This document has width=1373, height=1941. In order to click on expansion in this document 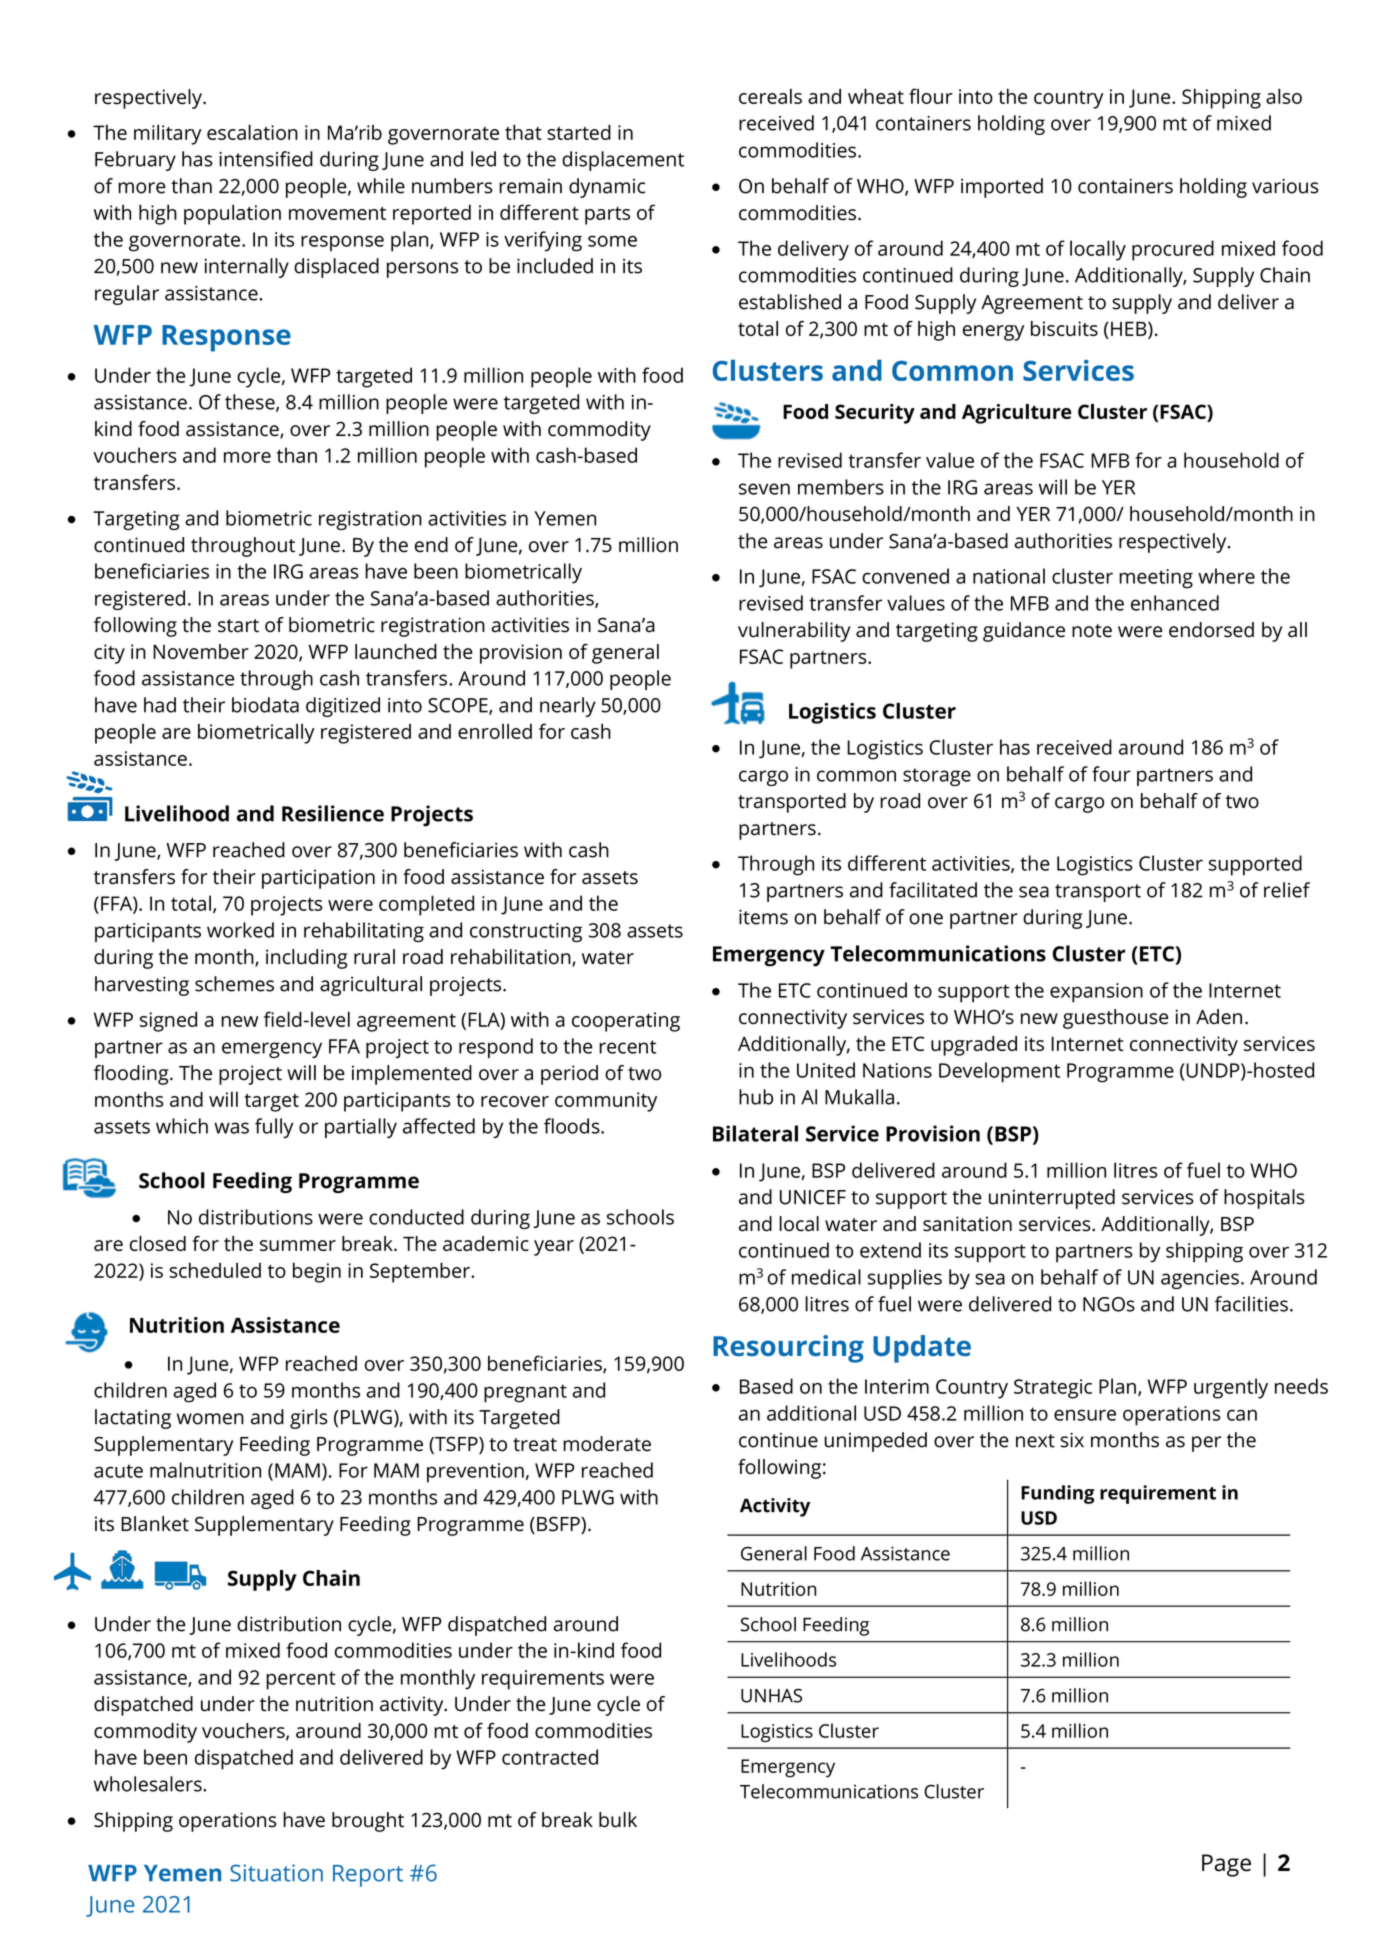, I will do `click(1096, 993)`.
